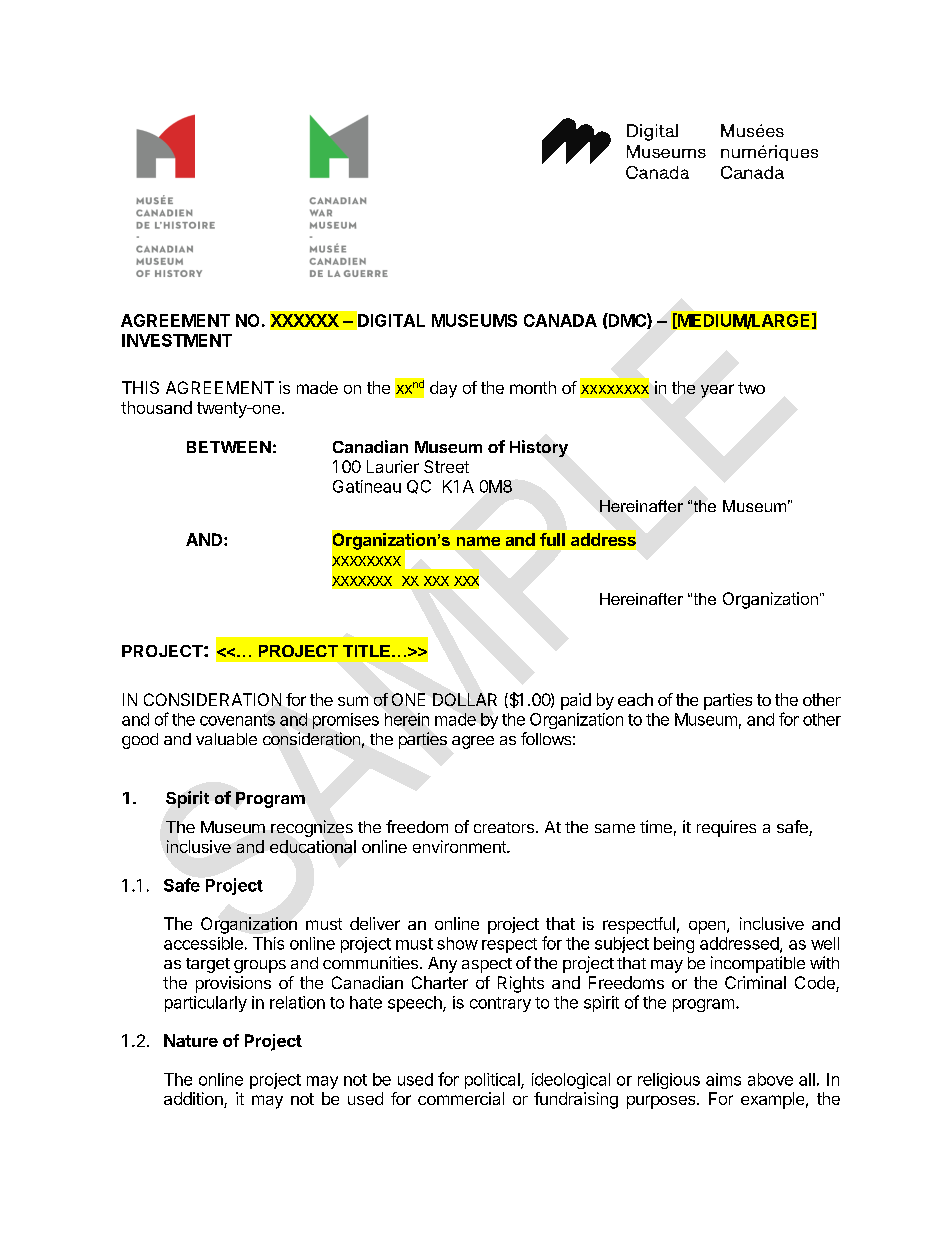 The image size is (952, 1233). What do you see at coordinates (723, 1079) in the screenshot?
I see `aims` at bounding box center [723, 1079].
